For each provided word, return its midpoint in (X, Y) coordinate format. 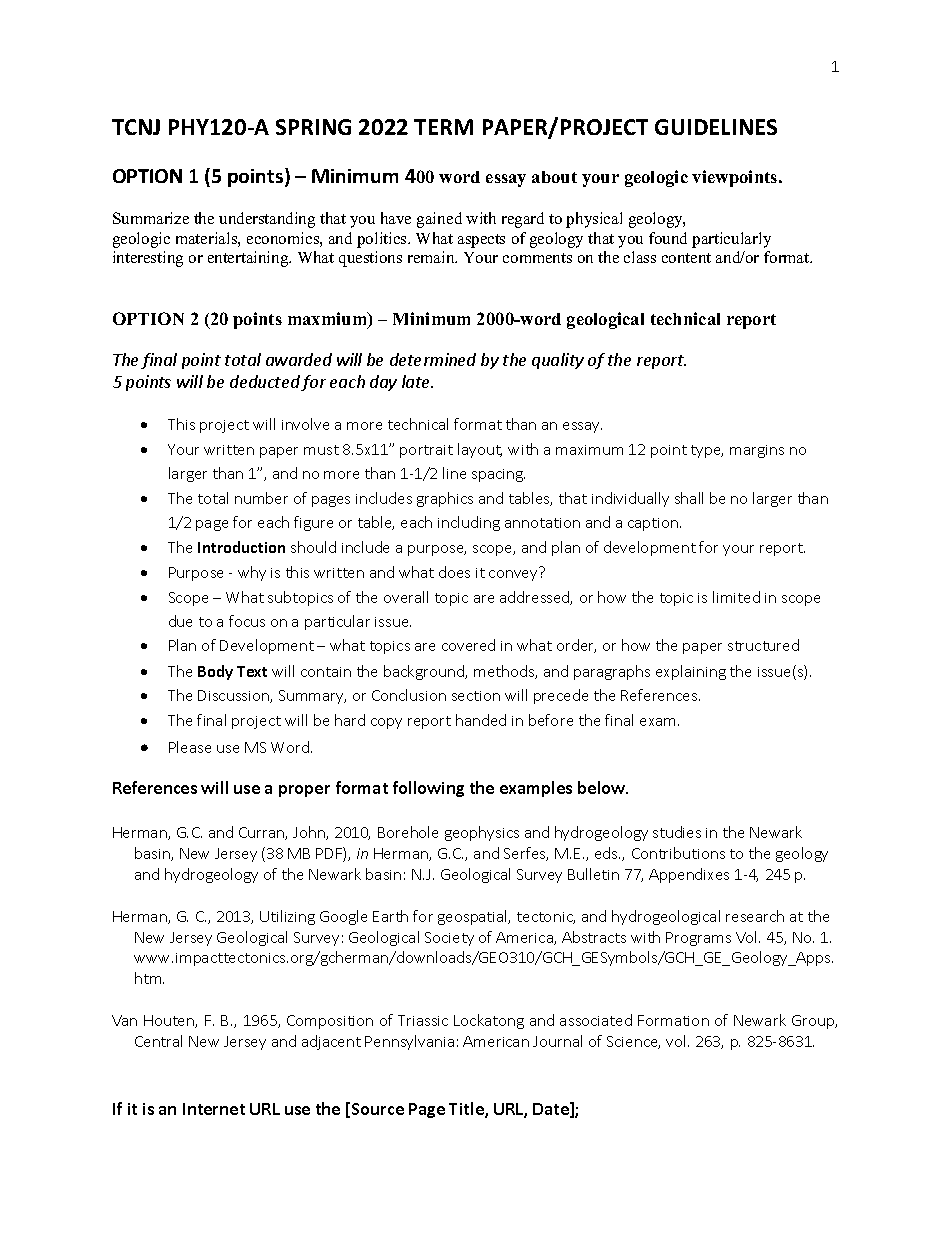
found (668, 238)
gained (439, 220)
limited (736, 597)
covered (468, 645)
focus (247, 621)
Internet (214, 1109)
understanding (267, 220)
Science (633, 1042)
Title (467, 1110)
